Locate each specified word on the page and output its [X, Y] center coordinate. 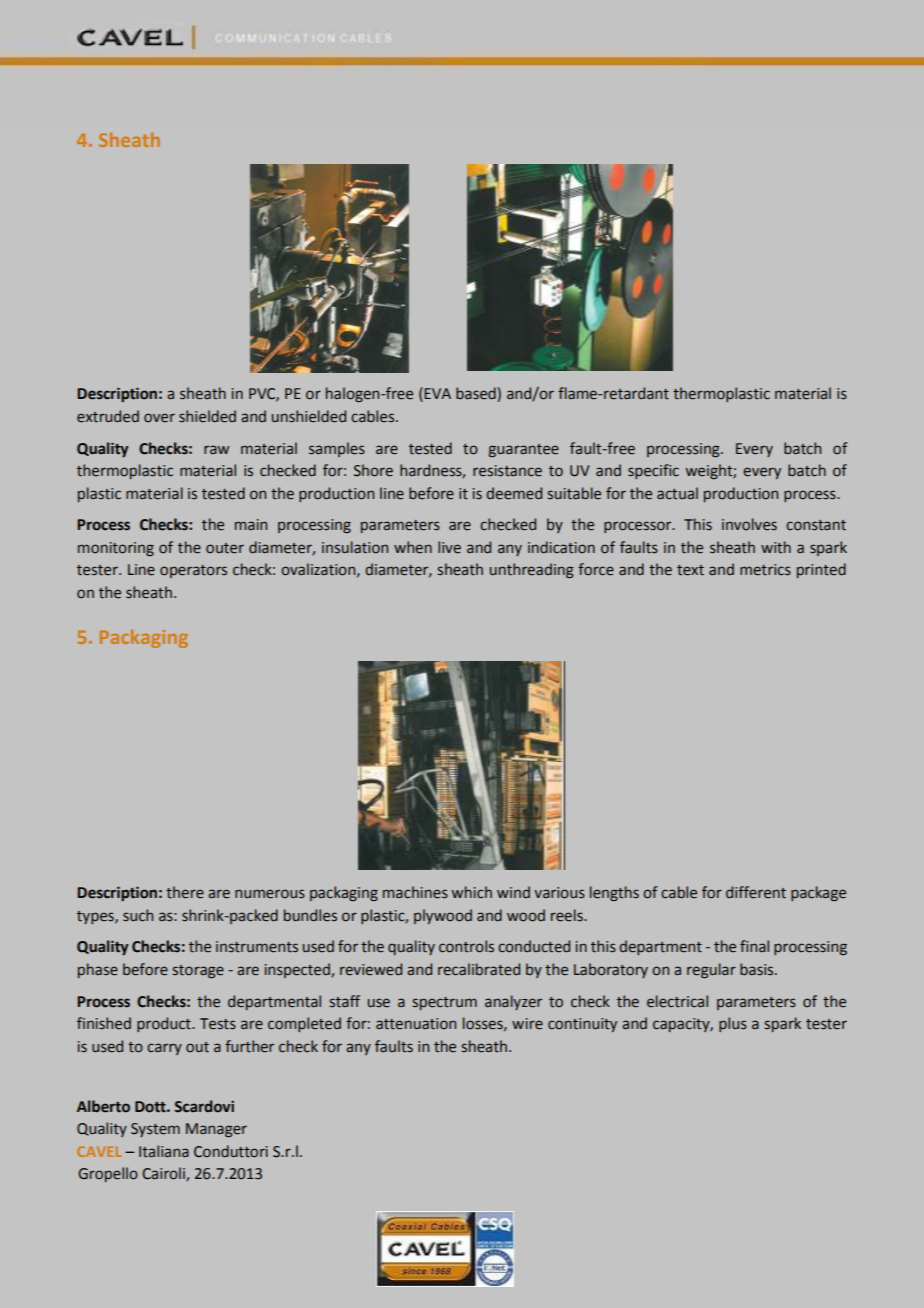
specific [653, 471]
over [159, 418]
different [756, 892]
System [155, 1130]
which [472, 892]
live [449, 547]
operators [193, 571]
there [185, 892]
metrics [765, 570]
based [477, 394]
